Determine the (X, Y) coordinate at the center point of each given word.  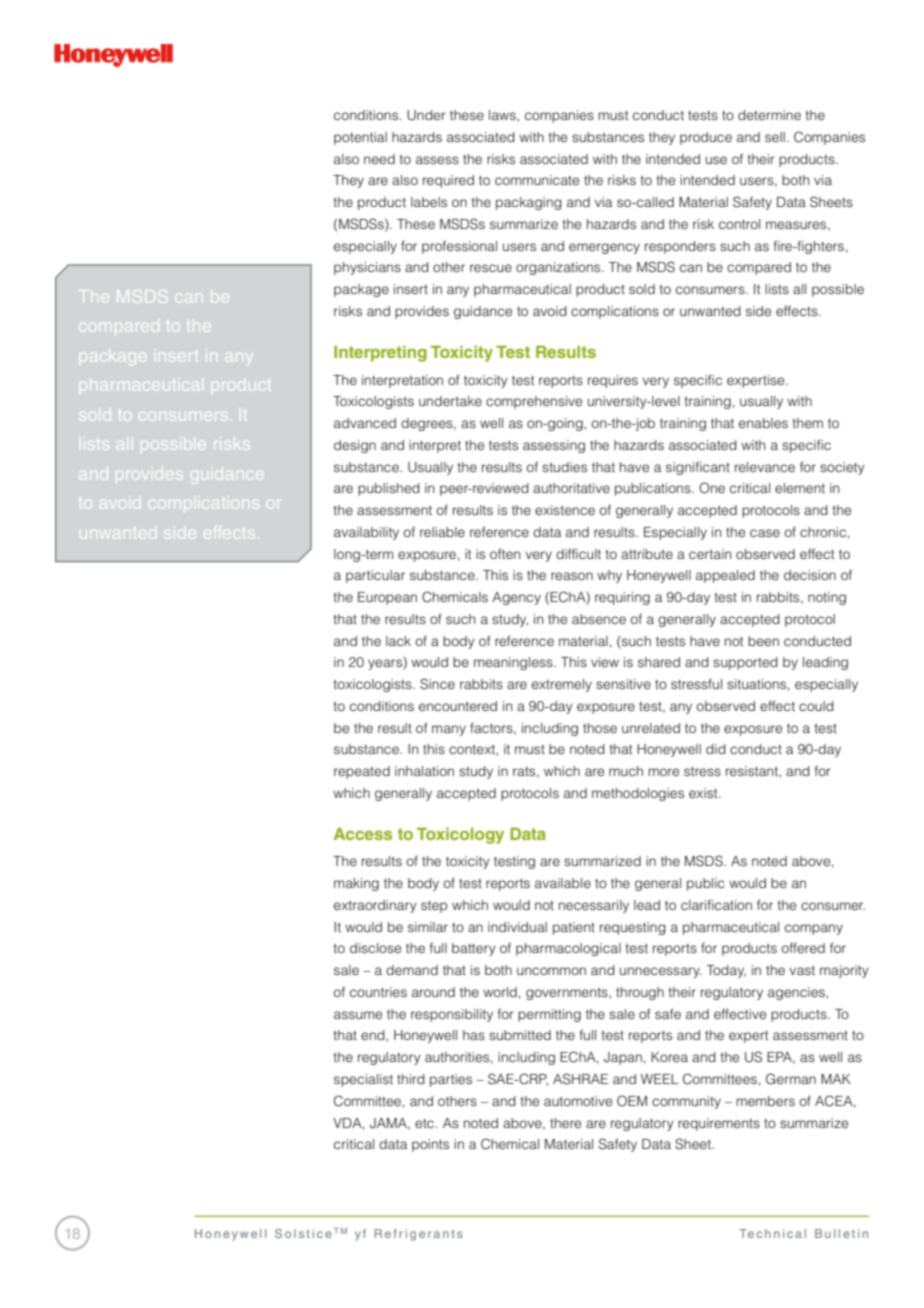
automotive (578, 1101)
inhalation (424, 771)
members (765, 1101)
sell (775, 137)
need (379, 159)
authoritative (571, 488)
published (389, 489)
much (626, 771)
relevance (765, 467)
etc (426, 1123)
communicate (537, 180)
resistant (753, 771)
